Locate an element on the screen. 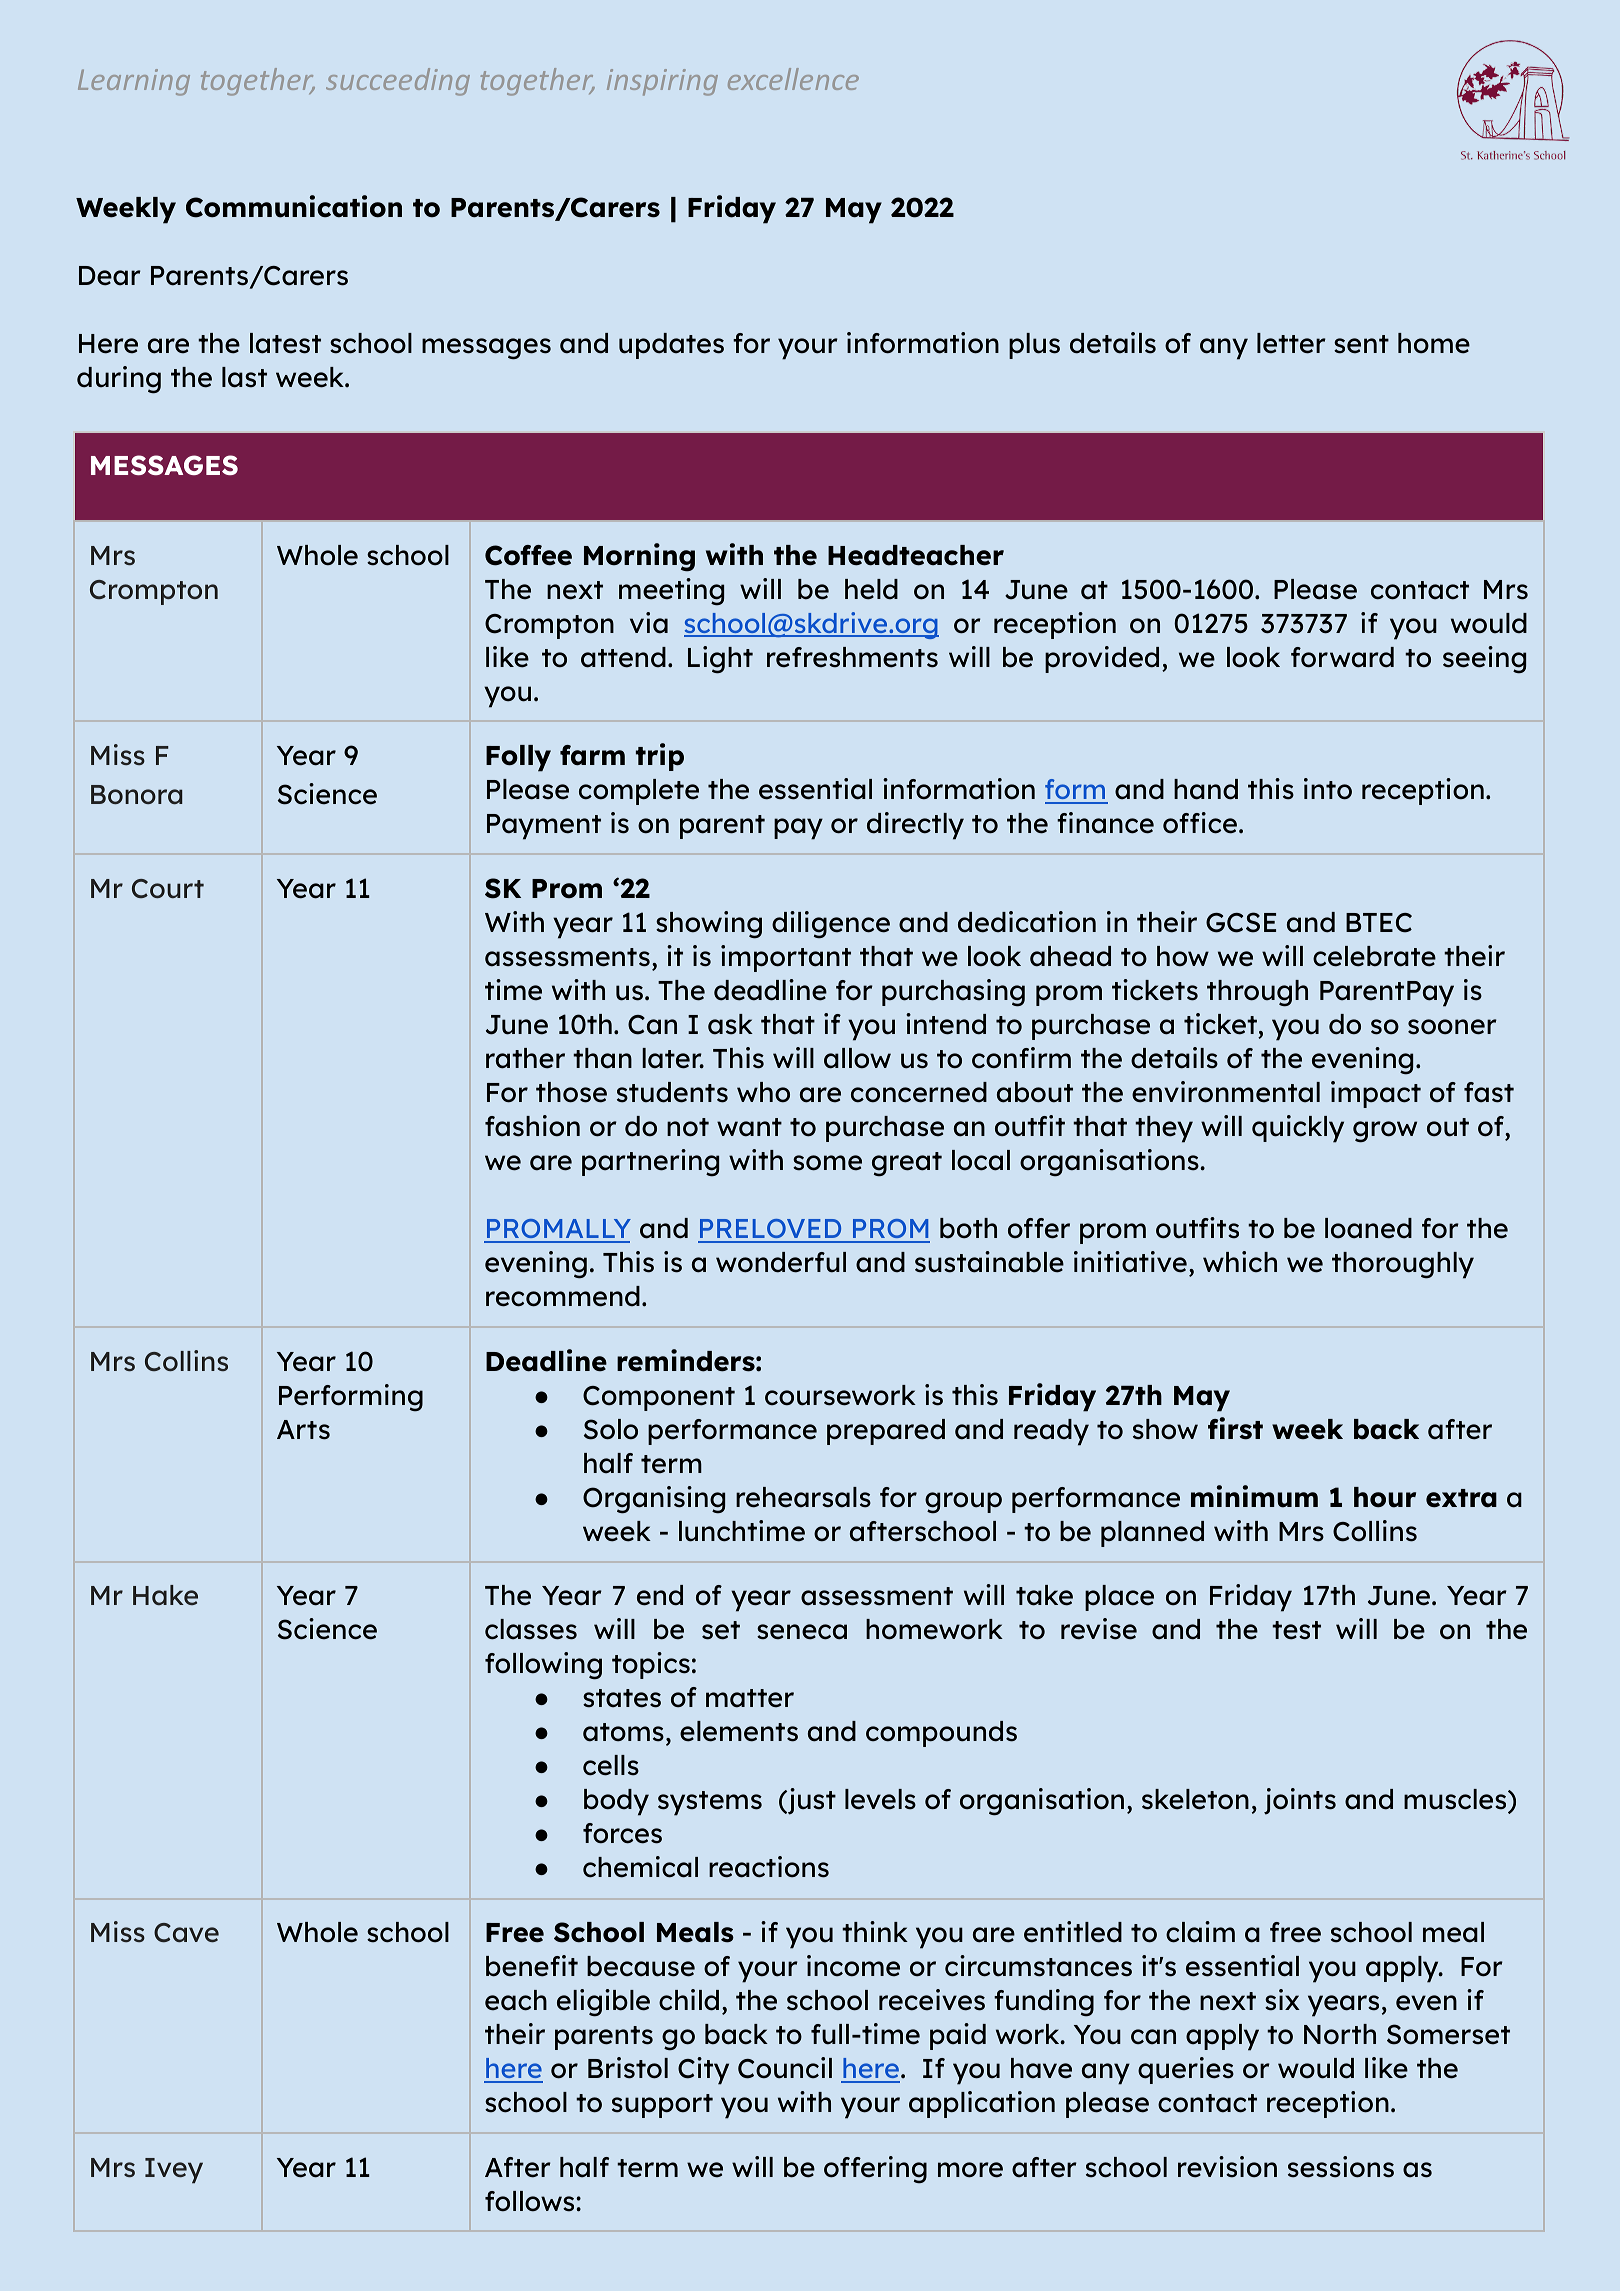  quickly is located at coordinates (1298, 1129).
